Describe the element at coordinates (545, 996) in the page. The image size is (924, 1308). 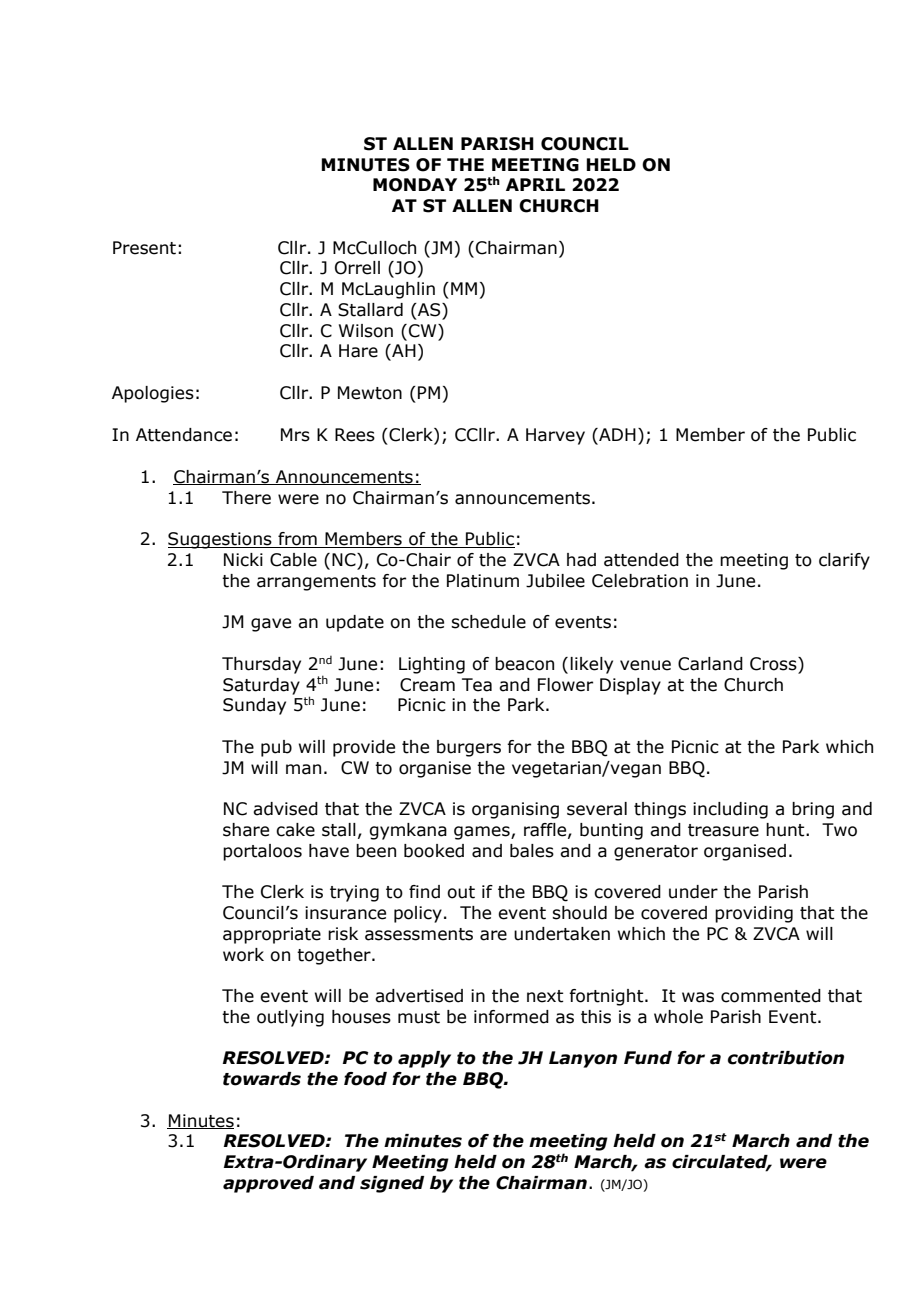
I see `next` at that location.
